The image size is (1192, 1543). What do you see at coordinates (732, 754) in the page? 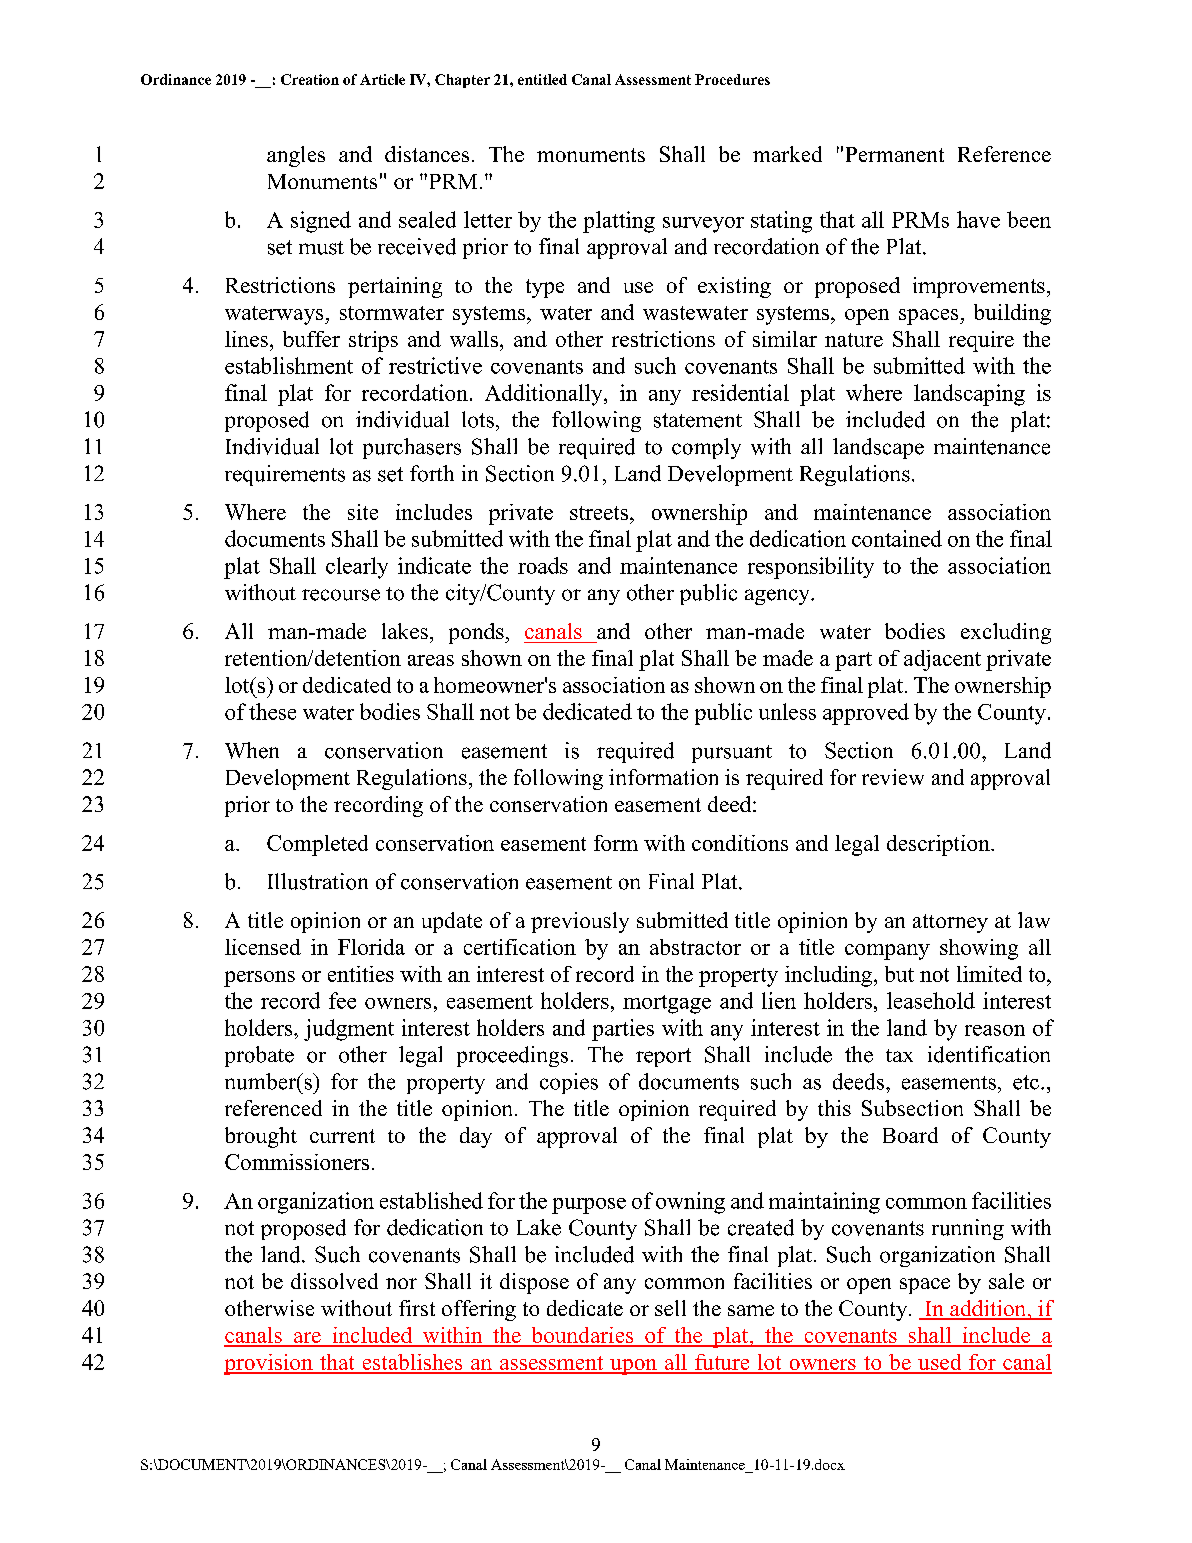
I see `pursuant` at bounding box center [732, 754].
